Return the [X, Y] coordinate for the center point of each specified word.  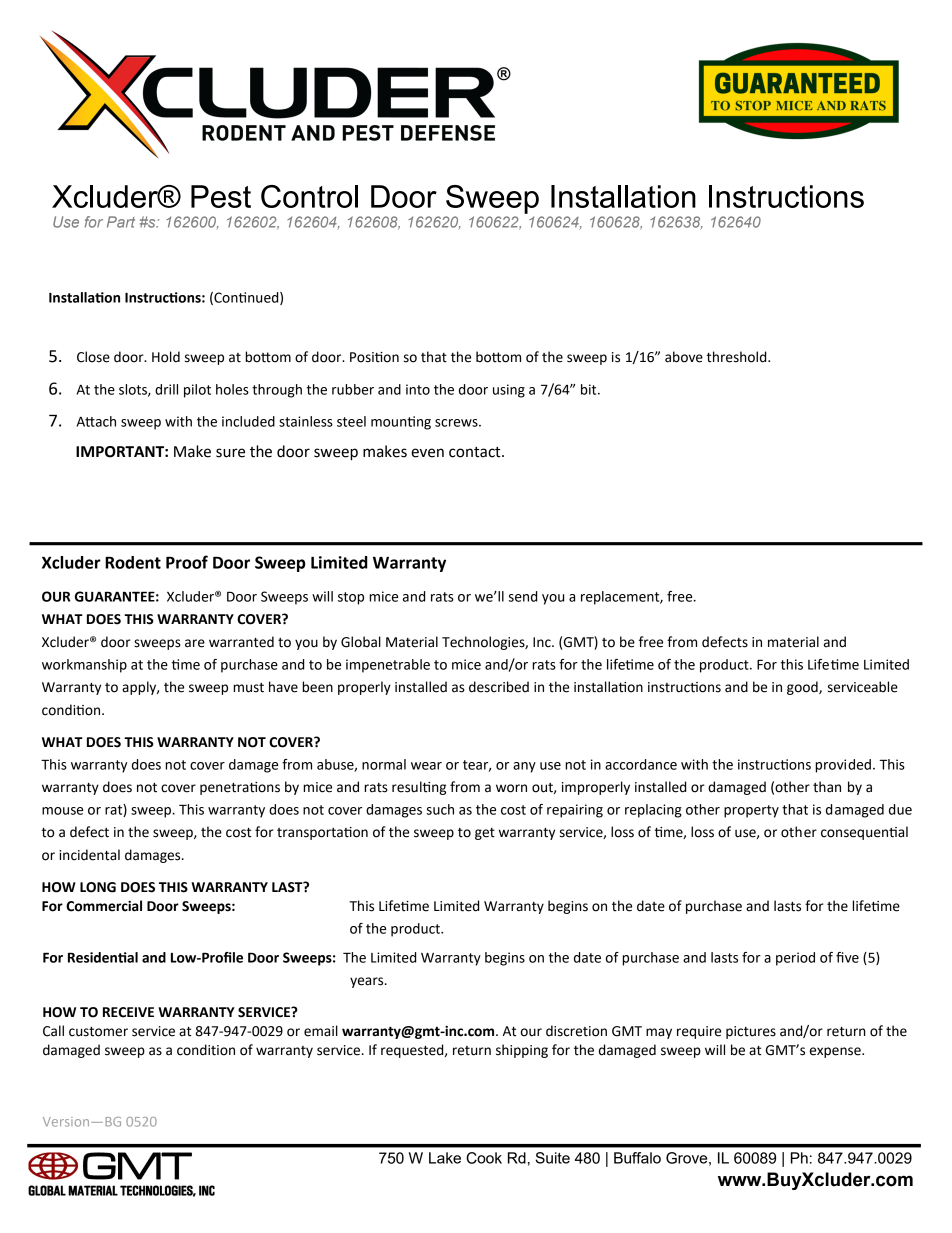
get [485, 834]
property [751, 811]
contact [476, 452]
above [684, 357]
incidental [89, 855]
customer [98, 1032]
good [803, 688]
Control [309, 196]
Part [121, 222]
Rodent [133, 562]
